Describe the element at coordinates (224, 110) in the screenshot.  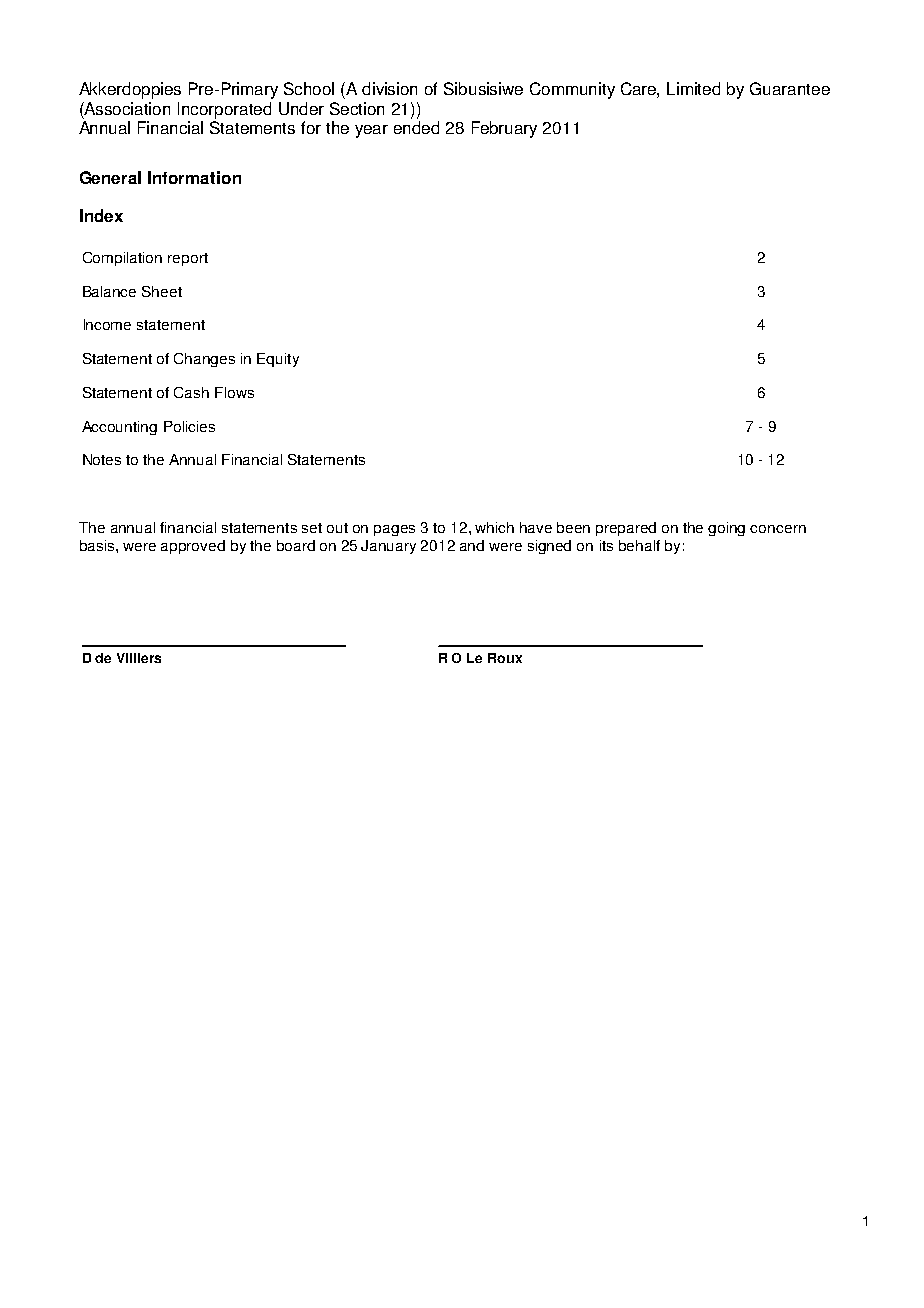
I see `Incorporated` at that location.
